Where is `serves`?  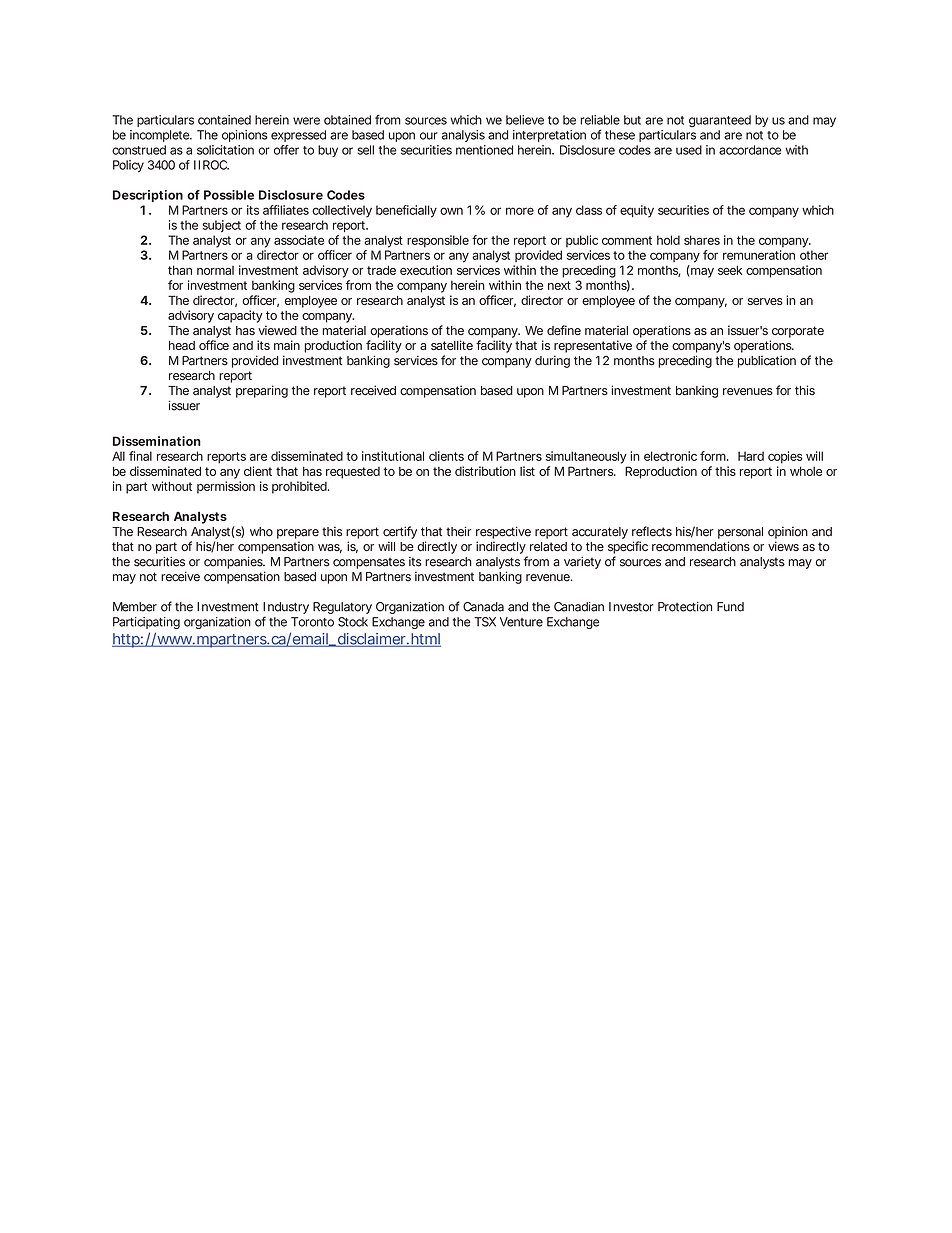 serves is located at coordinates (765, 301).
